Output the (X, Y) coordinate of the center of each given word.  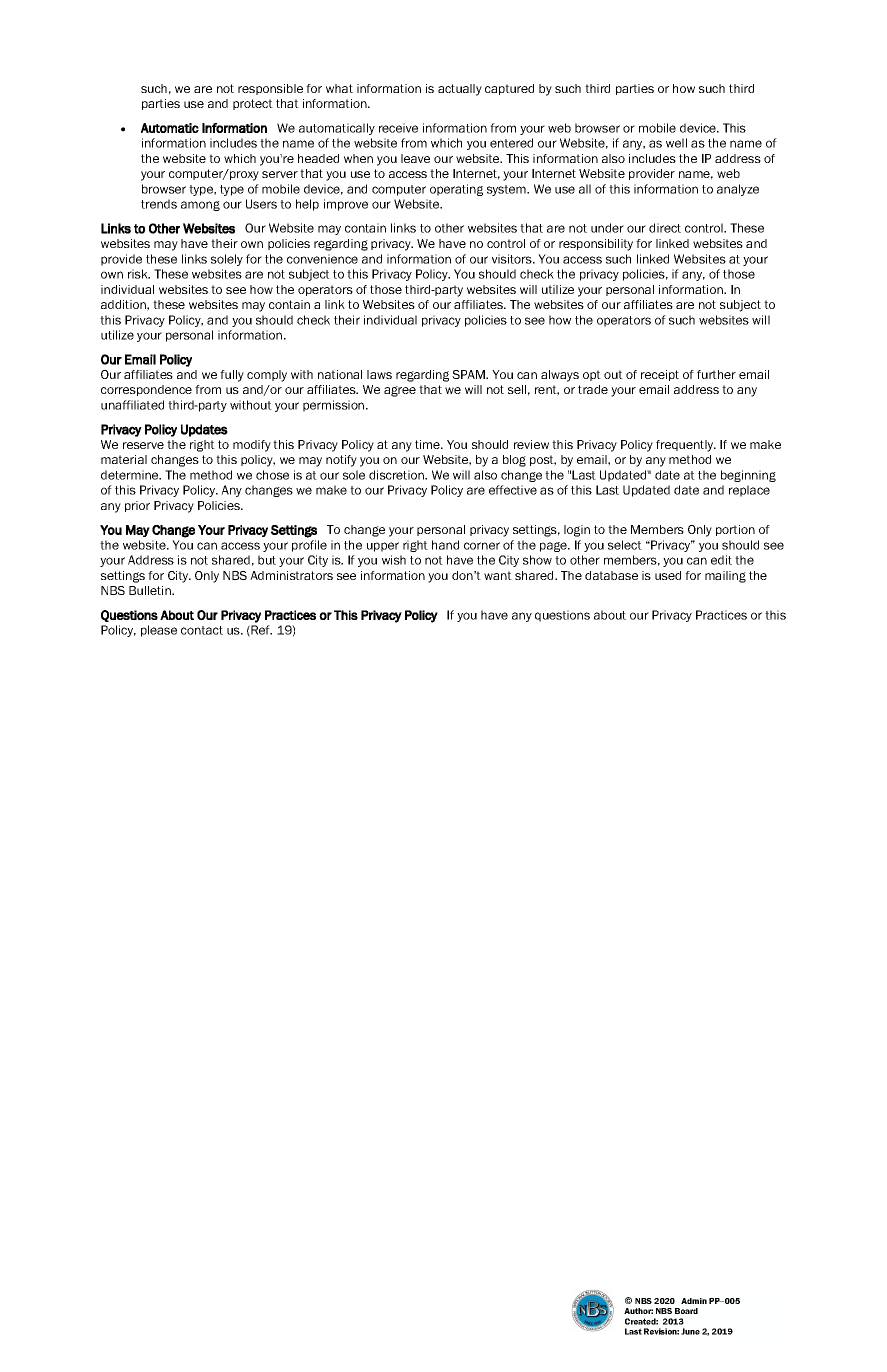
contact (202, 630)
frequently (686, 446)
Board (686, 1311)
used (668, 575)
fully (232, 376)
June (690, 1331)
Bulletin (151, 590)
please (159, 631)
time (428, 444)
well (676, 143)
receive (398, 128)
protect (253, 104)
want (498, 575)
